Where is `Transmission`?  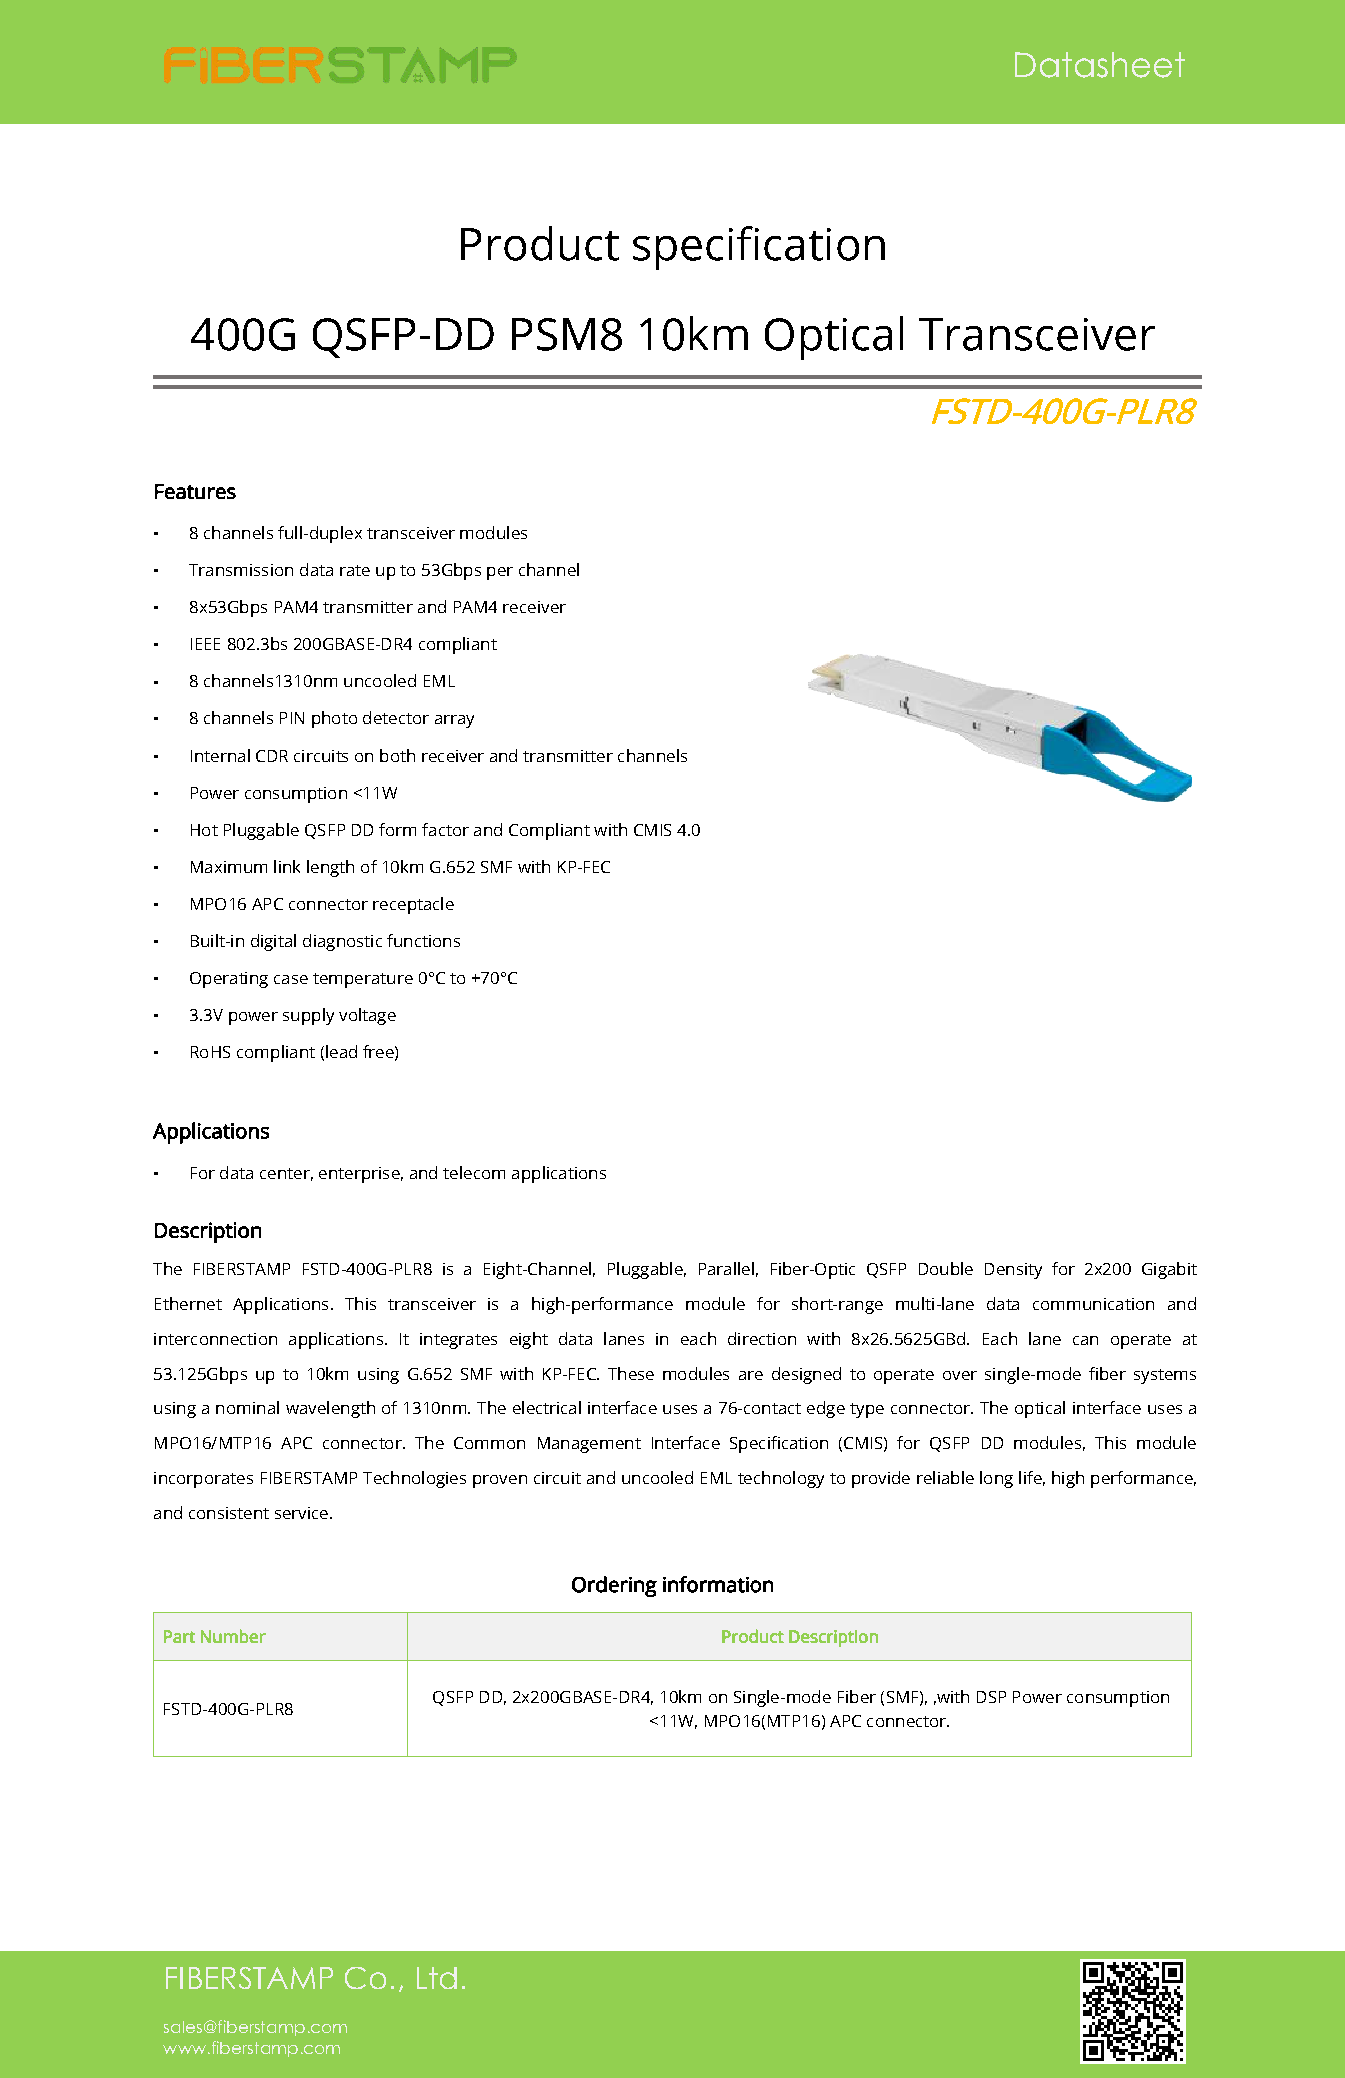 Transmission is located at coordinates (241, 570).
